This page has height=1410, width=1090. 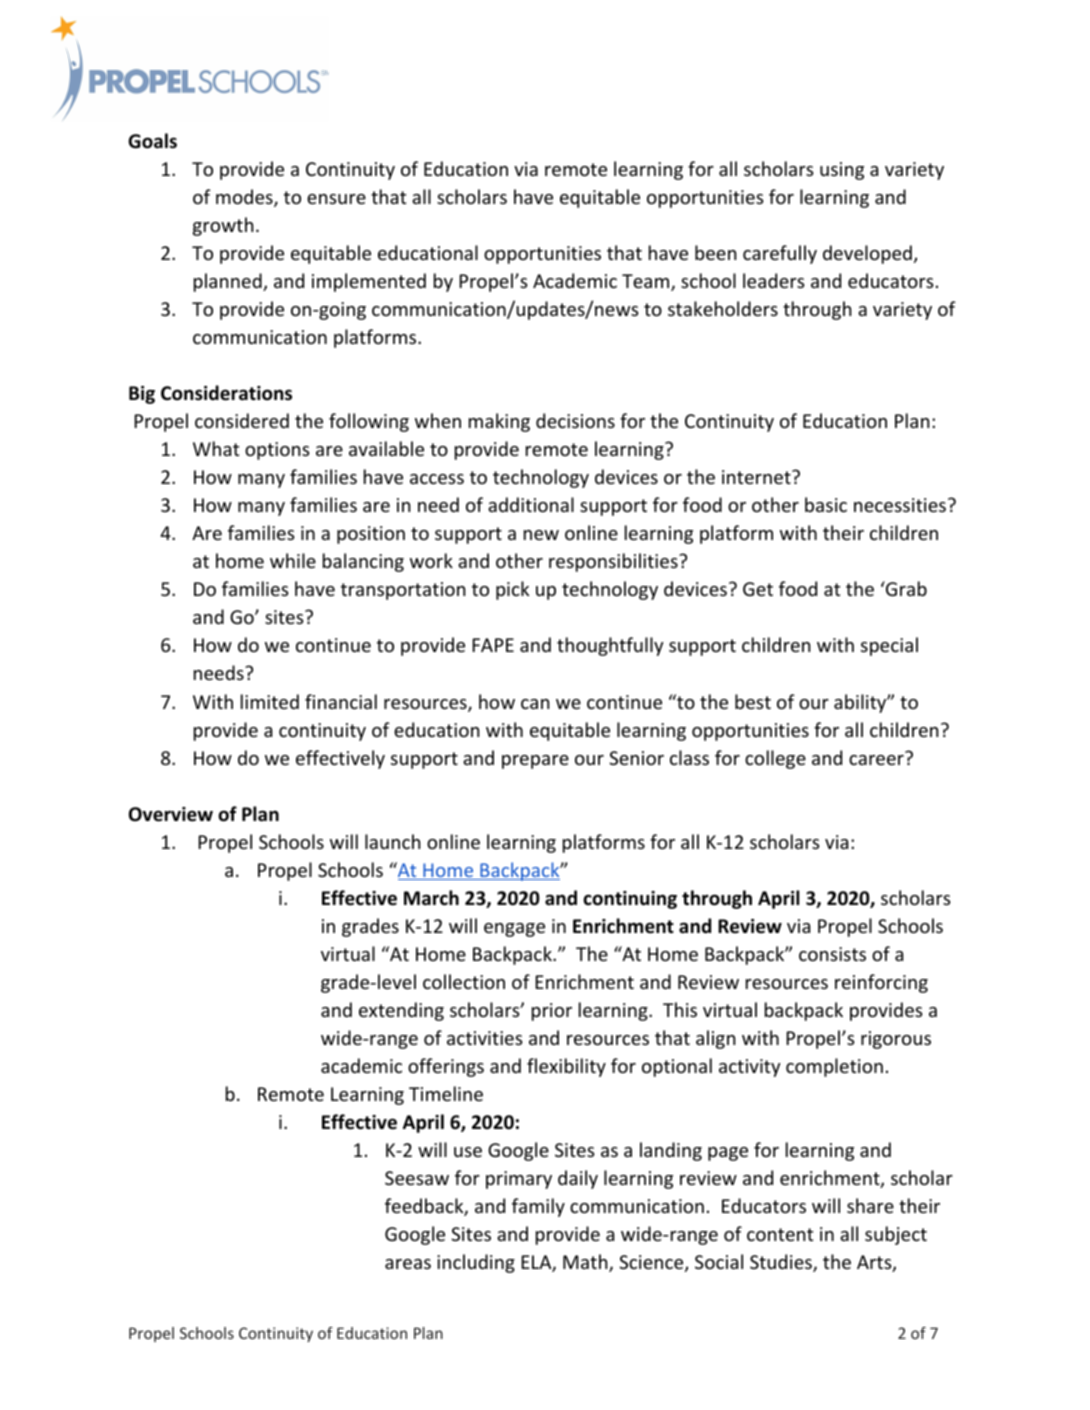 I want to click on using, so click(x=842, y=171).
